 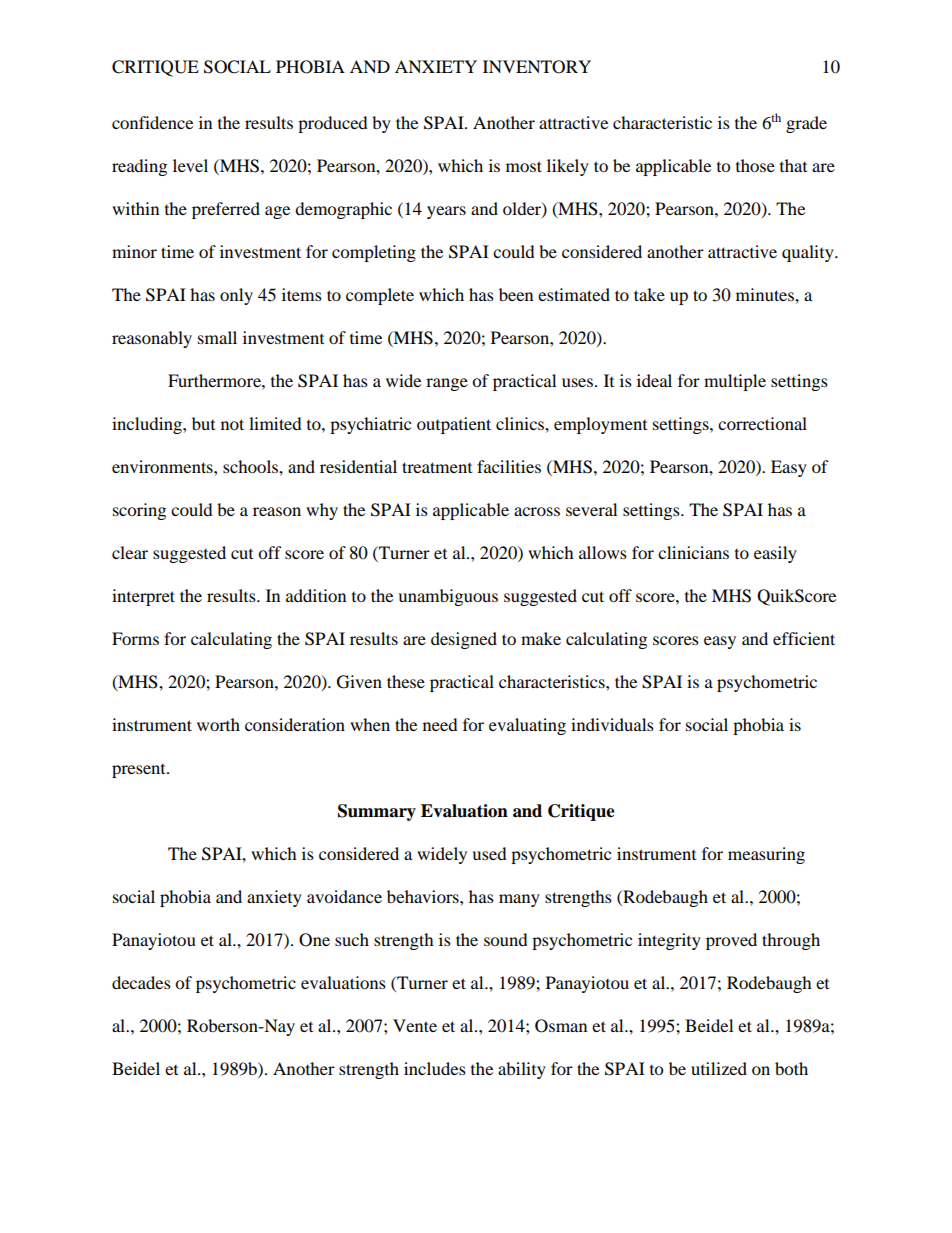 What do you see at coordinates (719, 1068) in the page?
I see `utilized` at bounding box center [719, 1068].
